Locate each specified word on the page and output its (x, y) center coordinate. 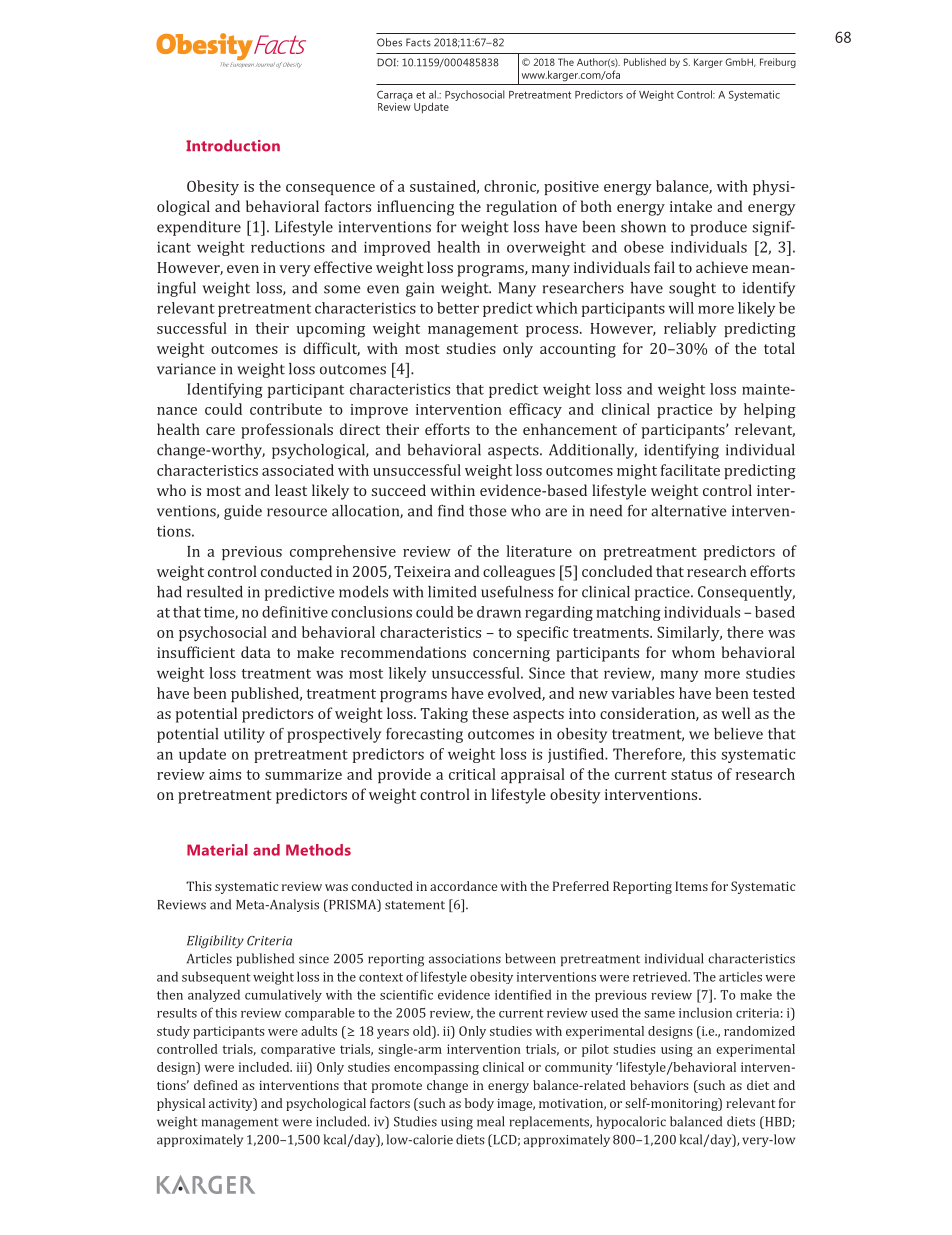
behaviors (659, 1085)
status (691, 775)
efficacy (535, 410)
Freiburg (778, 63)
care (220, 431)
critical (472, 774)
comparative (298, 1050)
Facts (418, 42)
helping (770, 411)
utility (244, 735)
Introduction (233, 146)
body (479, 1104)
